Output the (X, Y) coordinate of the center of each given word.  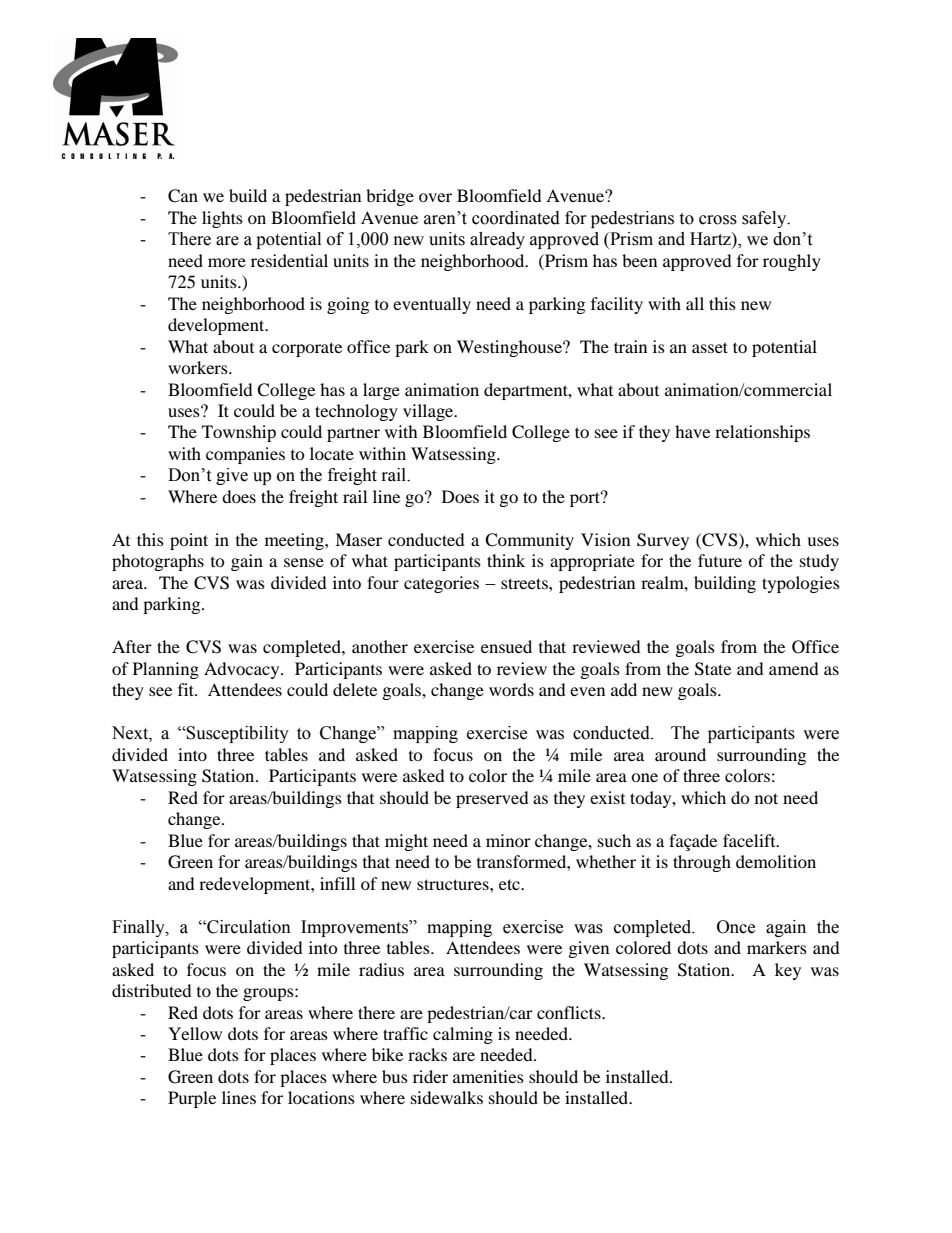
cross (718, 220)
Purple (192, 1099)
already (497, 240)
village (429, 412)
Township (239, 433)
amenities (488, 1076)
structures (454, 884)
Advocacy (243, 670)
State (713, 669)
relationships (762, 433)
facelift (750, 840)
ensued (506, 646)
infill (337, 883)
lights (222, 219)
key (788, 971)
